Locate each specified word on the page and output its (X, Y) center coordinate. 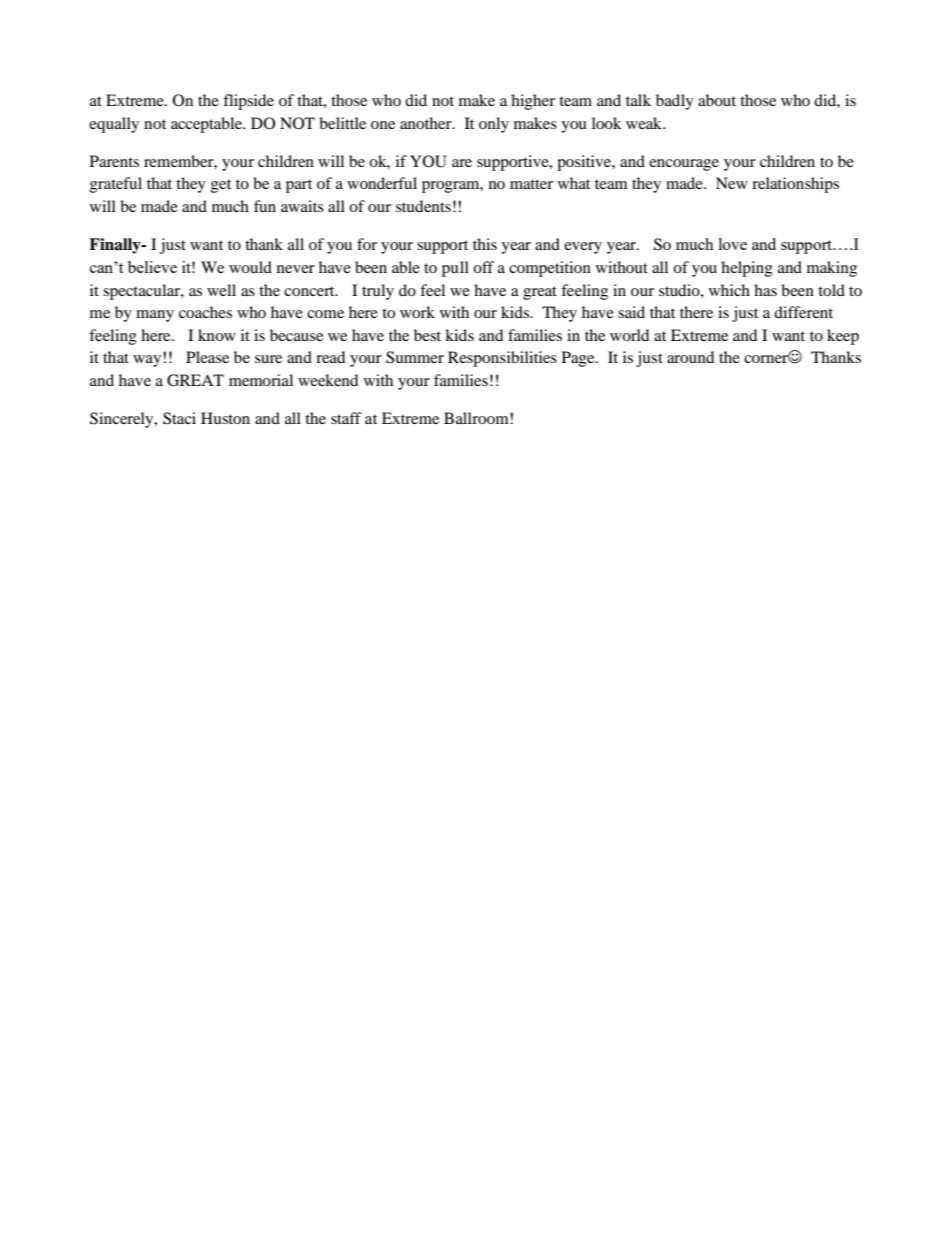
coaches (205, 312)
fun (265, 206)
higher (533, 102)
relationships (795, 185)
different (803, 312)
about (717, 100)
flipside (248, 102)
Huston (225, 418)
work (417, 312)
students (423, 206)
